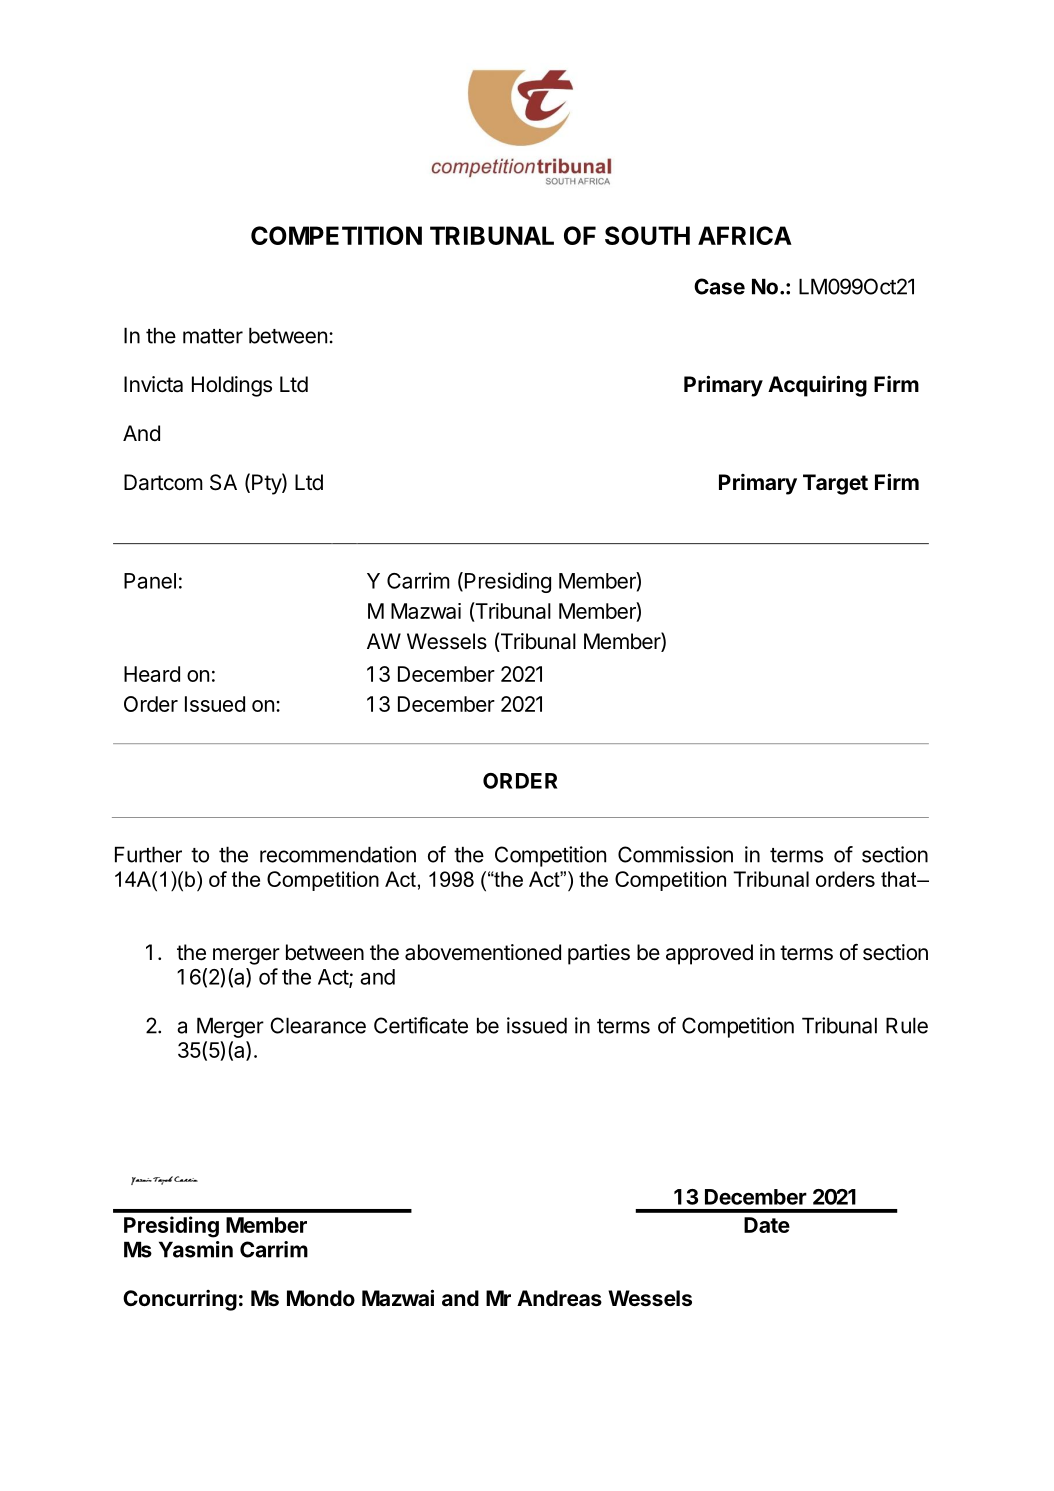 This screenshot has height=1491, width=1054. I want to click on Clearance, so click(318, 1025).
